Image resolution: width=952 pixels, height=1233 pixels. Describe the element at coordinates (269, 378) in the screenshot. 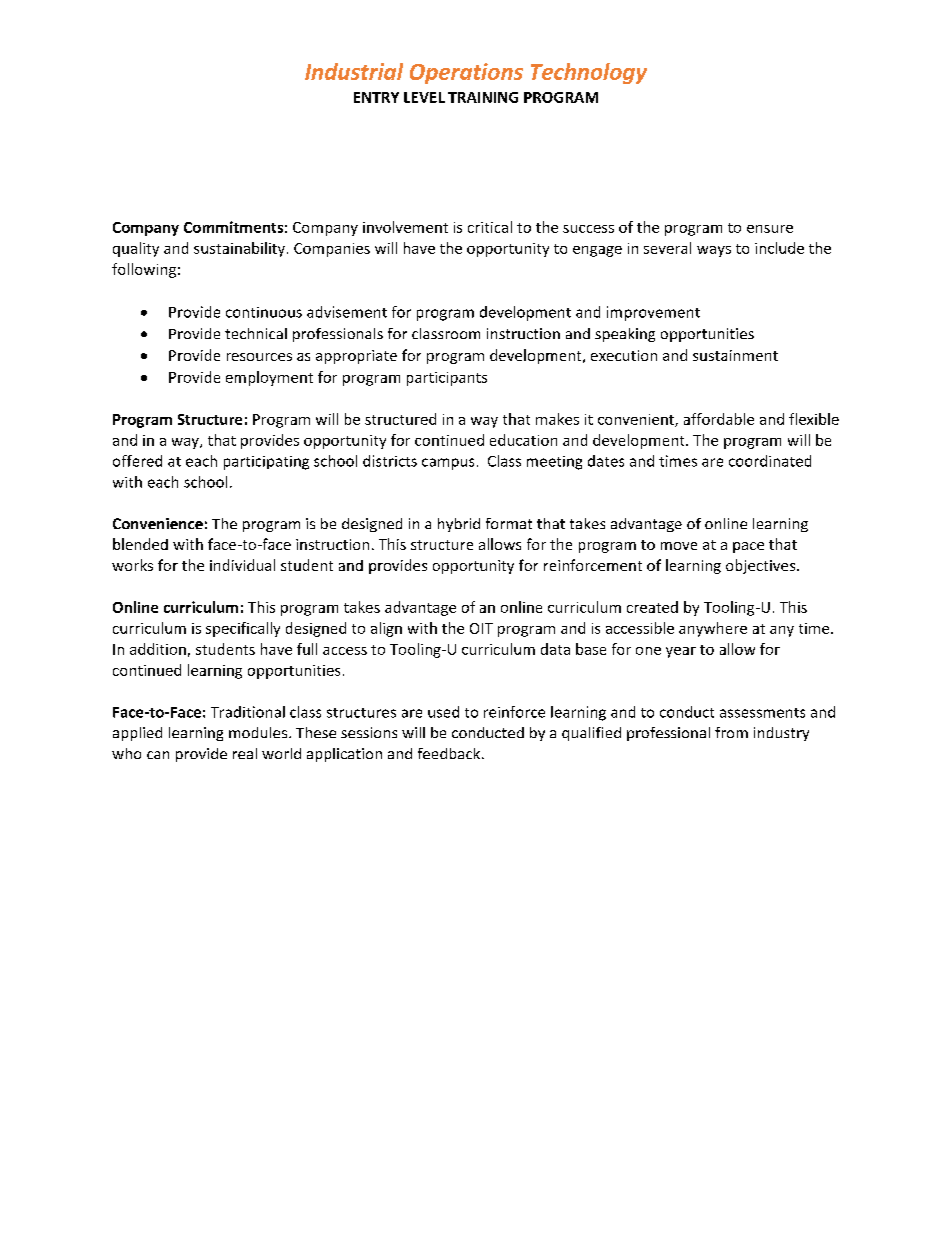

I see `employment` at that location.
